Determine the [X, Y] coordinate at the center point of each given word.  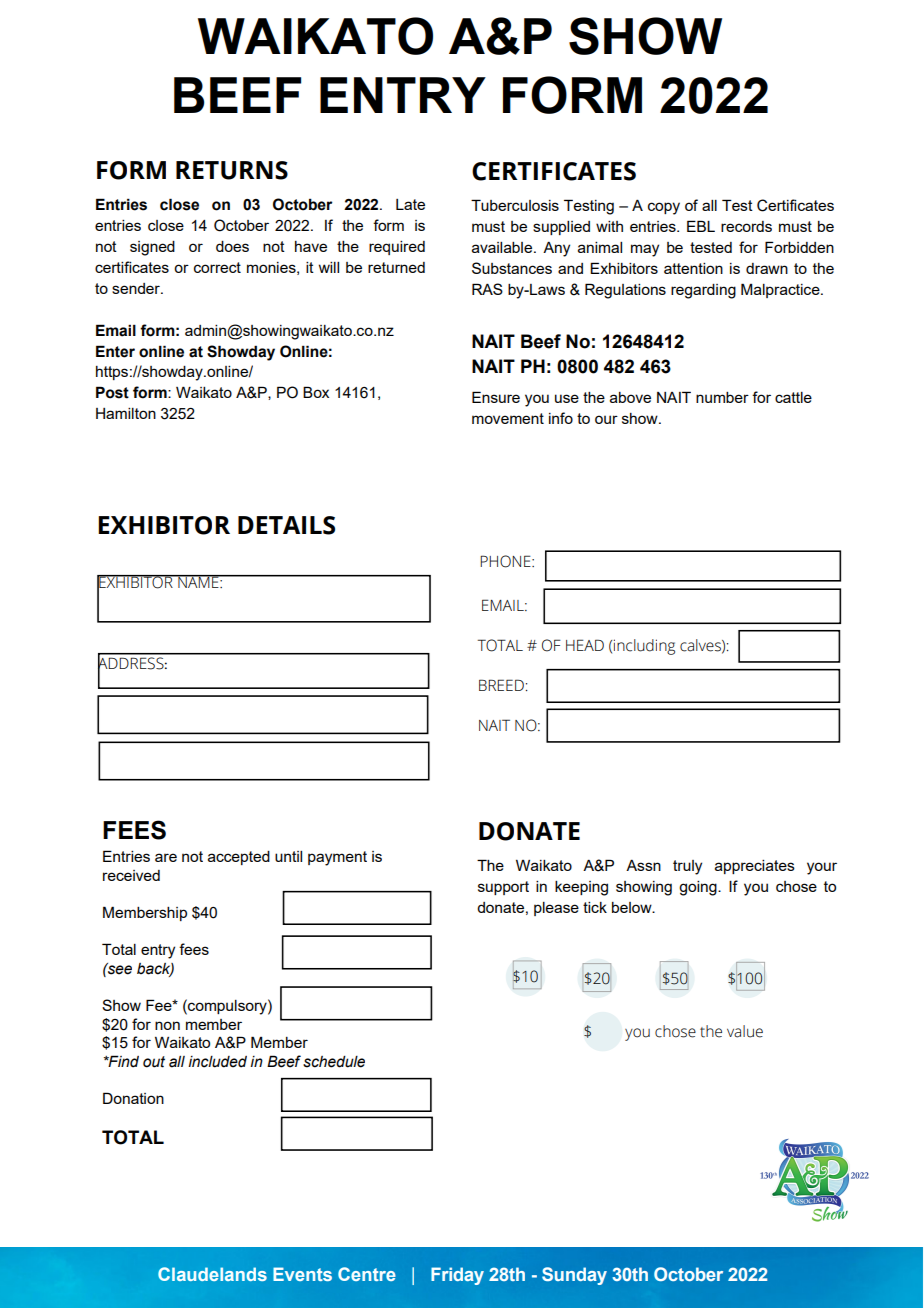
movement [508, 418]
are [166, 857]
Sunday [574, 1276]
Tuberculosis [515, 205]
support [503, 888]
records [746, 226]
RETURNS [232, 170]
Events [302, 1274]
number [722, 397]
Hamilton [126, 413]
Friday [457, 1276]
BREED [501, 685]
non [167, 1025]
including [644, 647]
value [745, 1031]
